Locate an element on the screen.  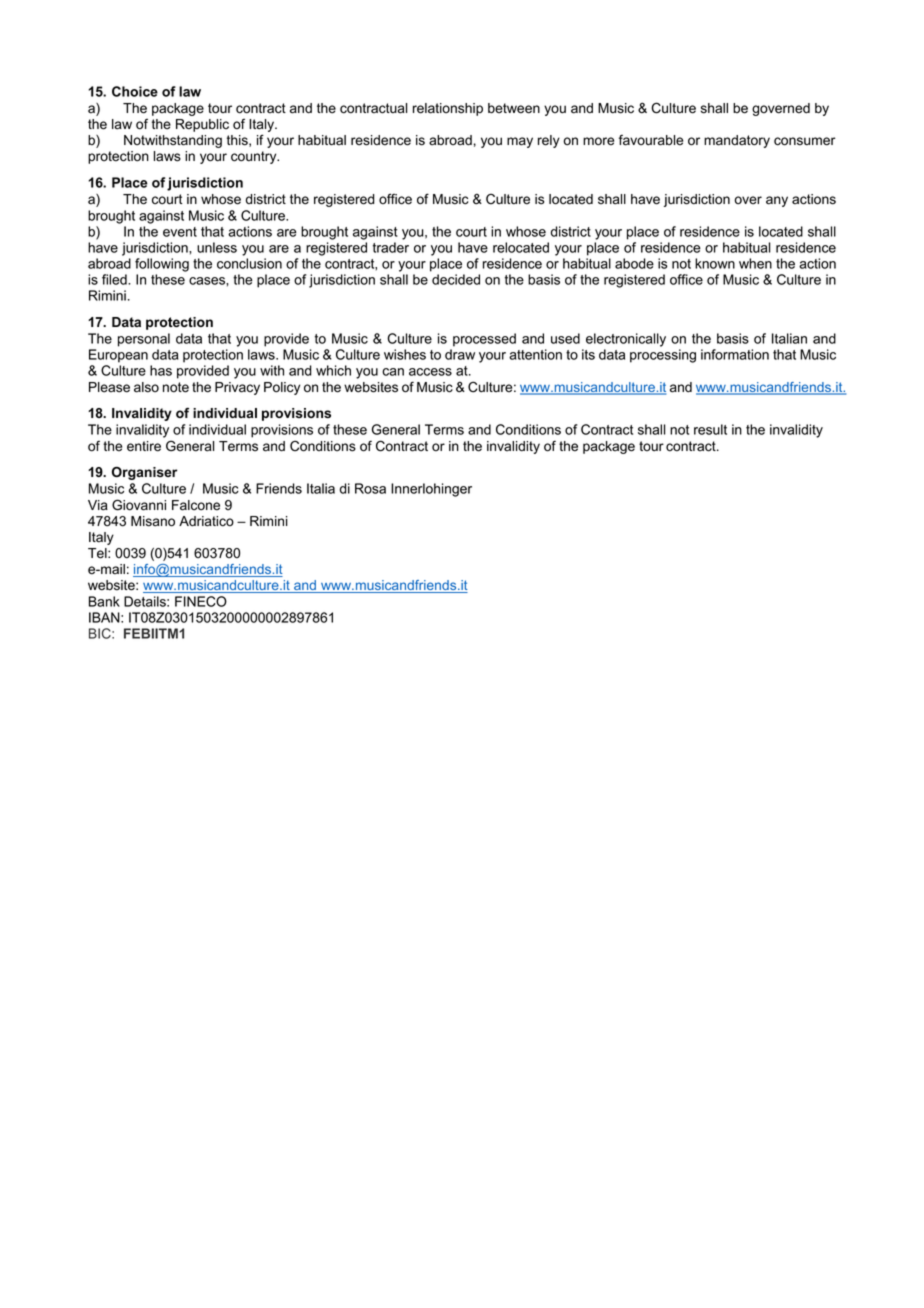
draw is located at coordinates (460, 354).
